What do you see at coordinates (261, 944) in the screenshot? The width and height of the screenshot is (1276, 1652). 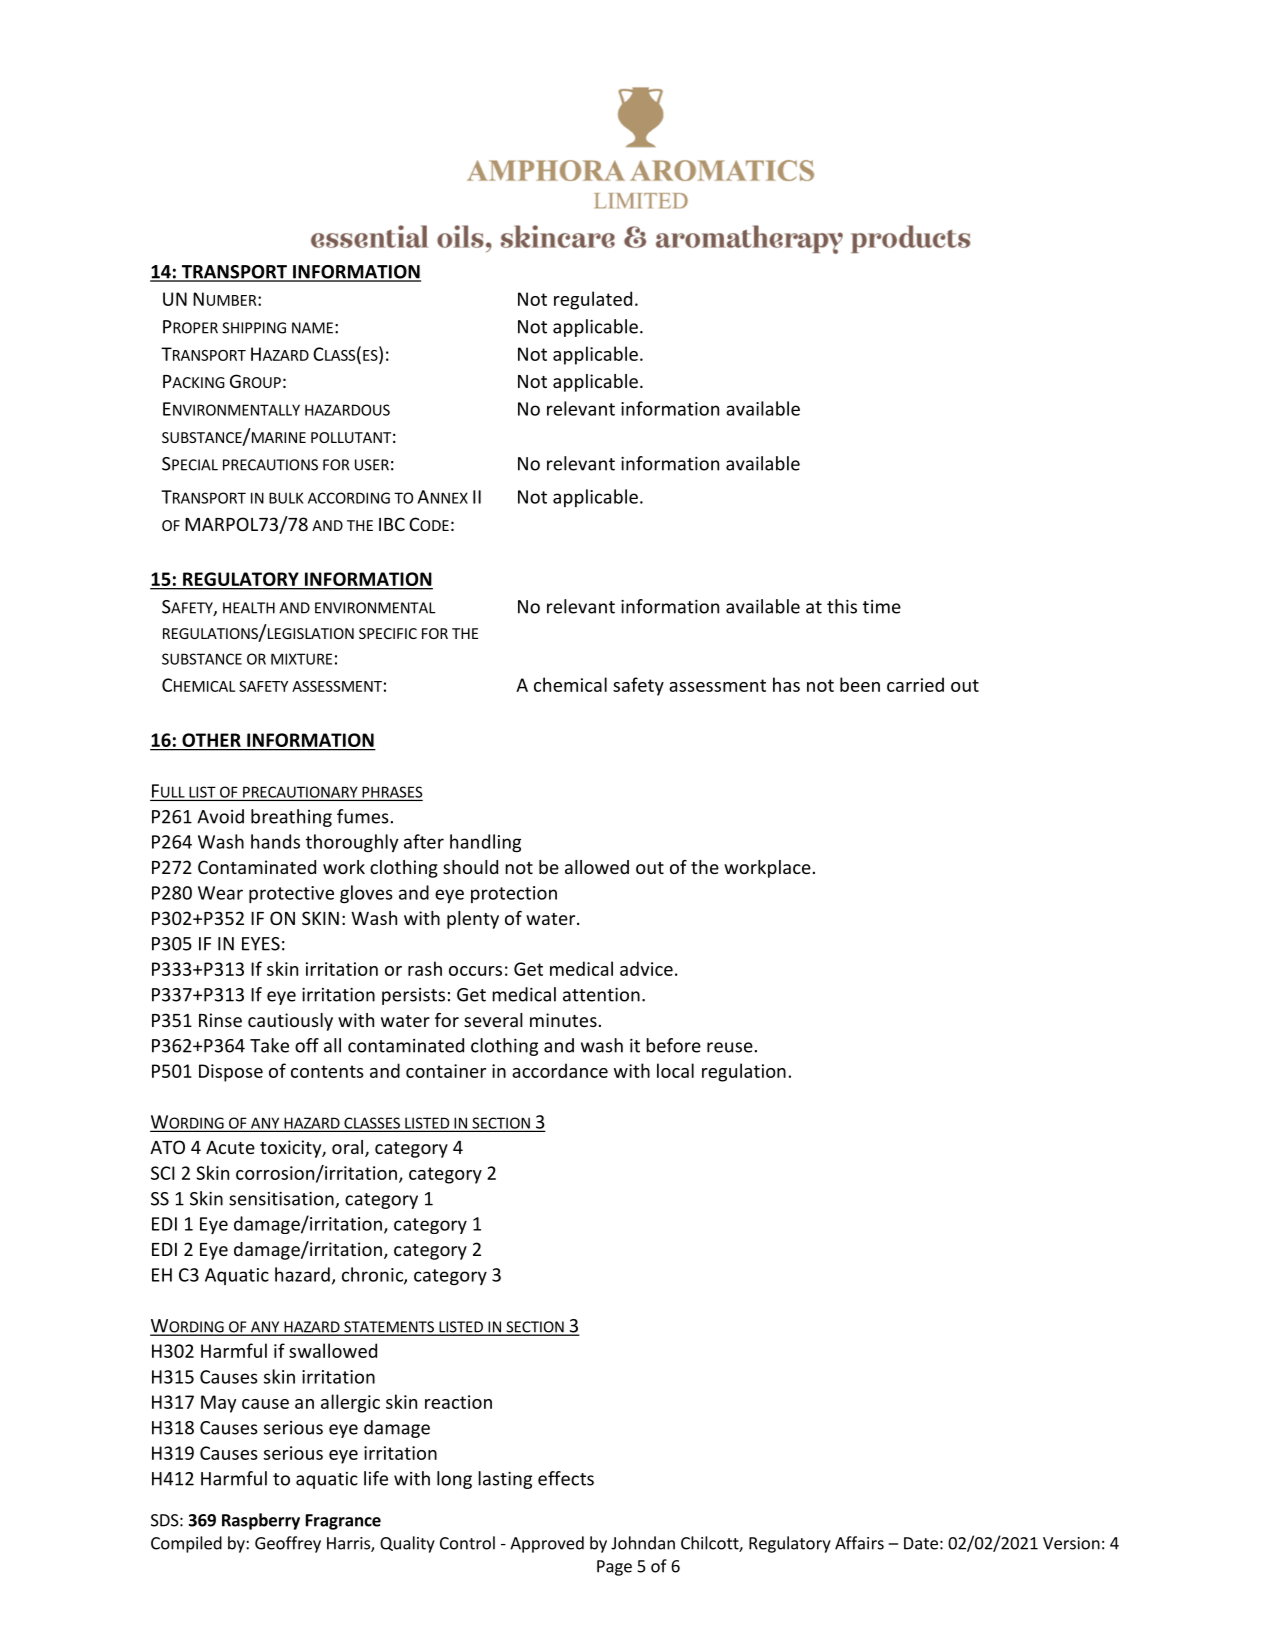 I see `EYES` at bounding box center [261, 944].
